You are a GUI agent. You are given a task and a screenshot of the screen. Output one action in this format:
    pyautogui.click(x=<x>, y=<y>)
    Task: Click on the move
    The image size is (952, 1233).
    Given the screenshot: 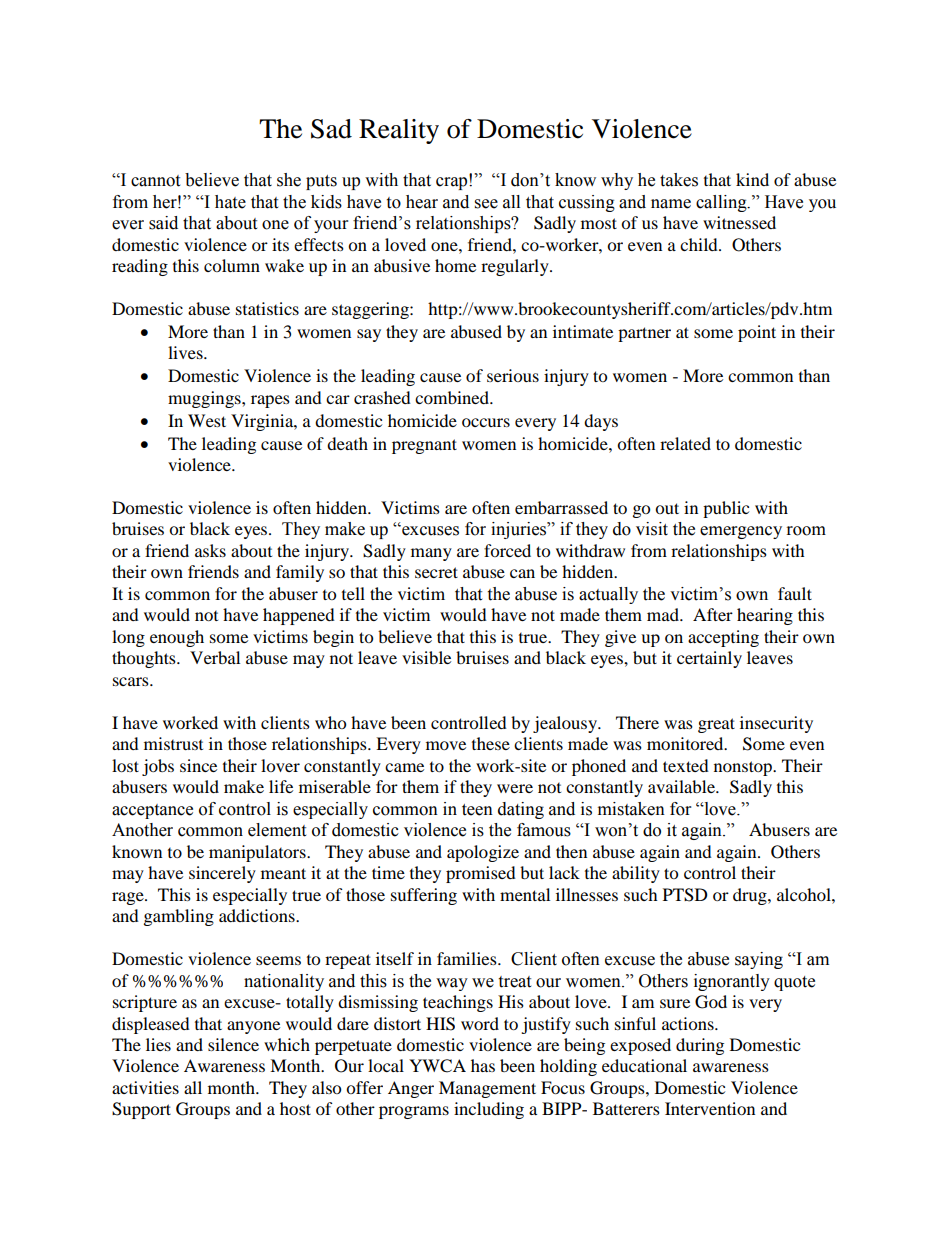 What is the action you would take?
    pyautogui.click(x=446, y=745)
